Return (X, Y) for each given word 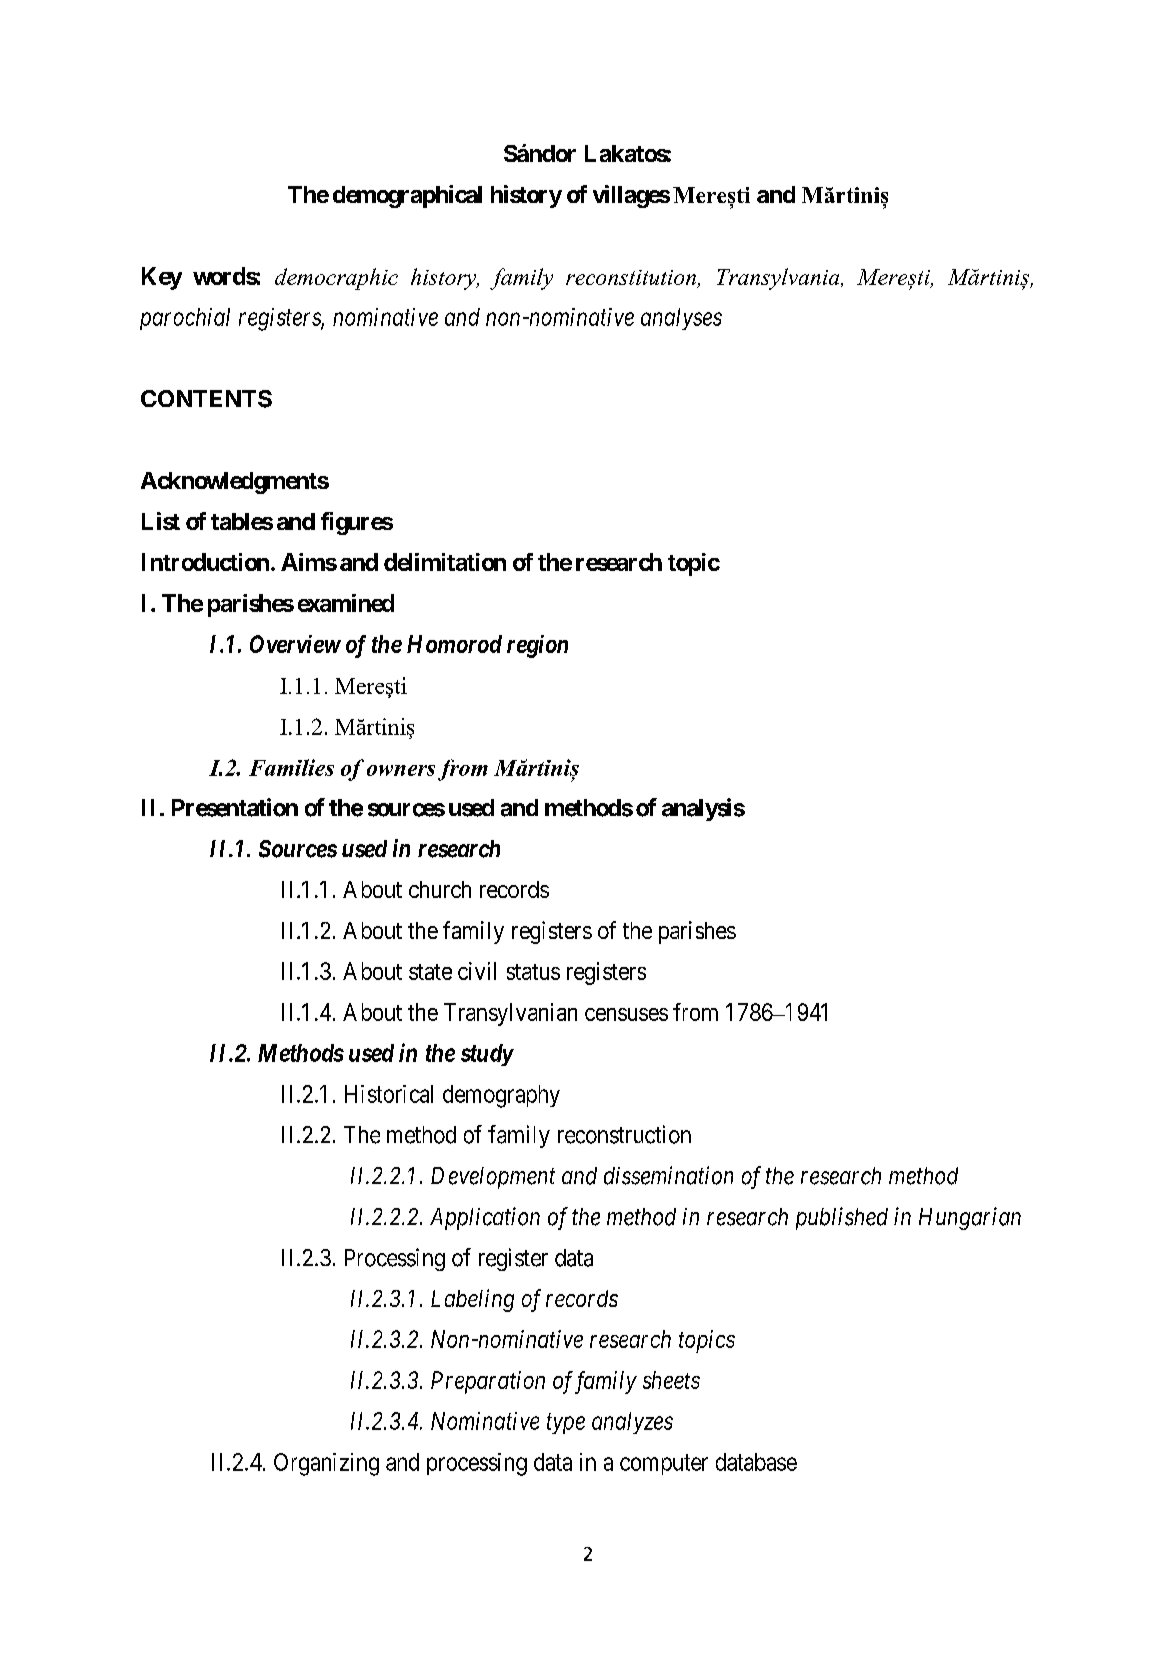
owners (401, 770)
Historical (389, 1094)
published (842, 1218)
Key (162, 278)
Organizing (326, 1464)
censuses (626, 1014)
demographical (407, 196)
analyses (681, 319)
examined (346, 603)
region (537, 646)
